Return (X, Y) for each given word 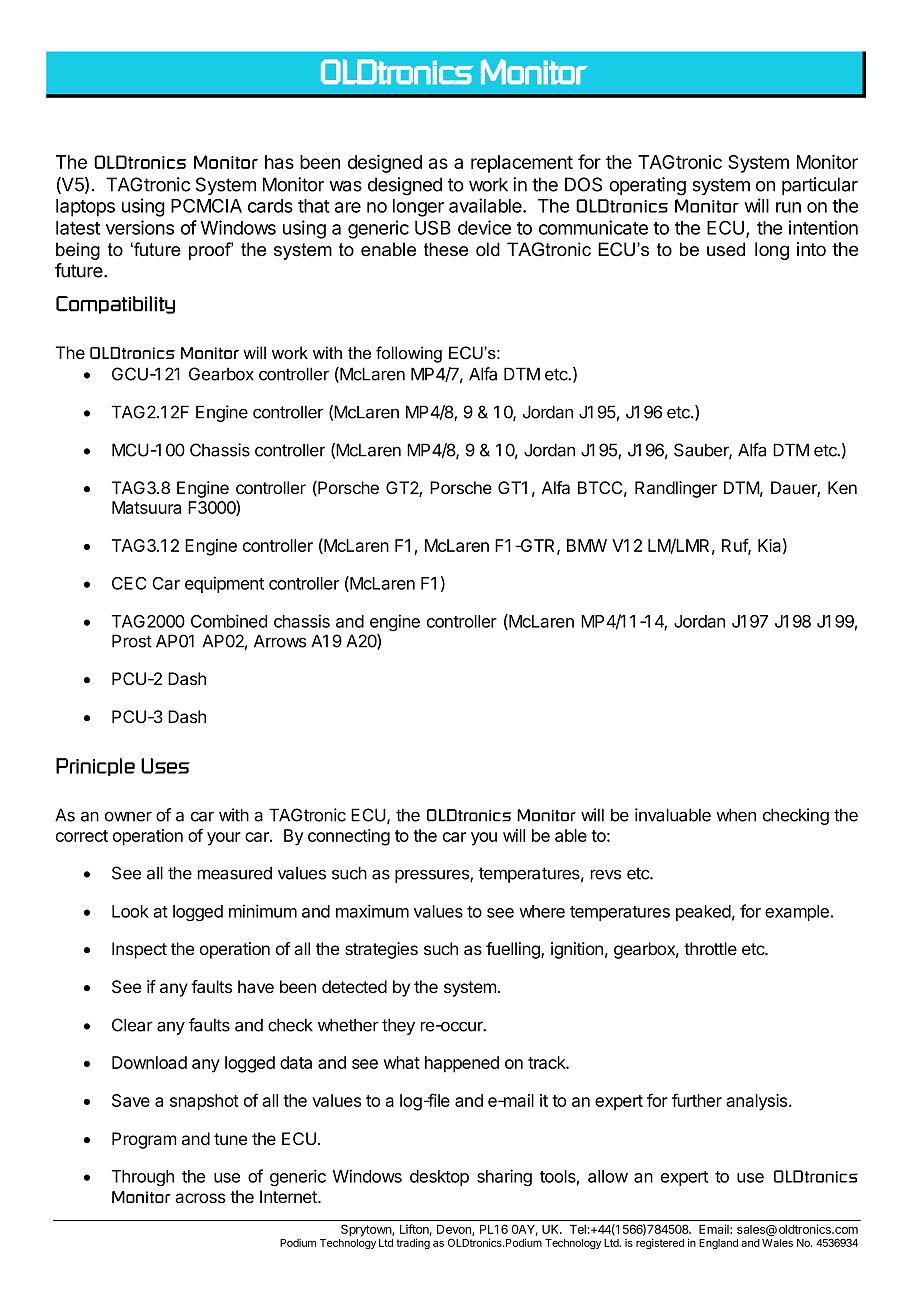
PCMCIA (206, 205)
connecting (349, 837)
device (484, 227)
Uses (165, 766)
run (788, 207)
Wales (777, 1243)
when (736, 815)
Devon (455, 1230)
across (200, 1198)
